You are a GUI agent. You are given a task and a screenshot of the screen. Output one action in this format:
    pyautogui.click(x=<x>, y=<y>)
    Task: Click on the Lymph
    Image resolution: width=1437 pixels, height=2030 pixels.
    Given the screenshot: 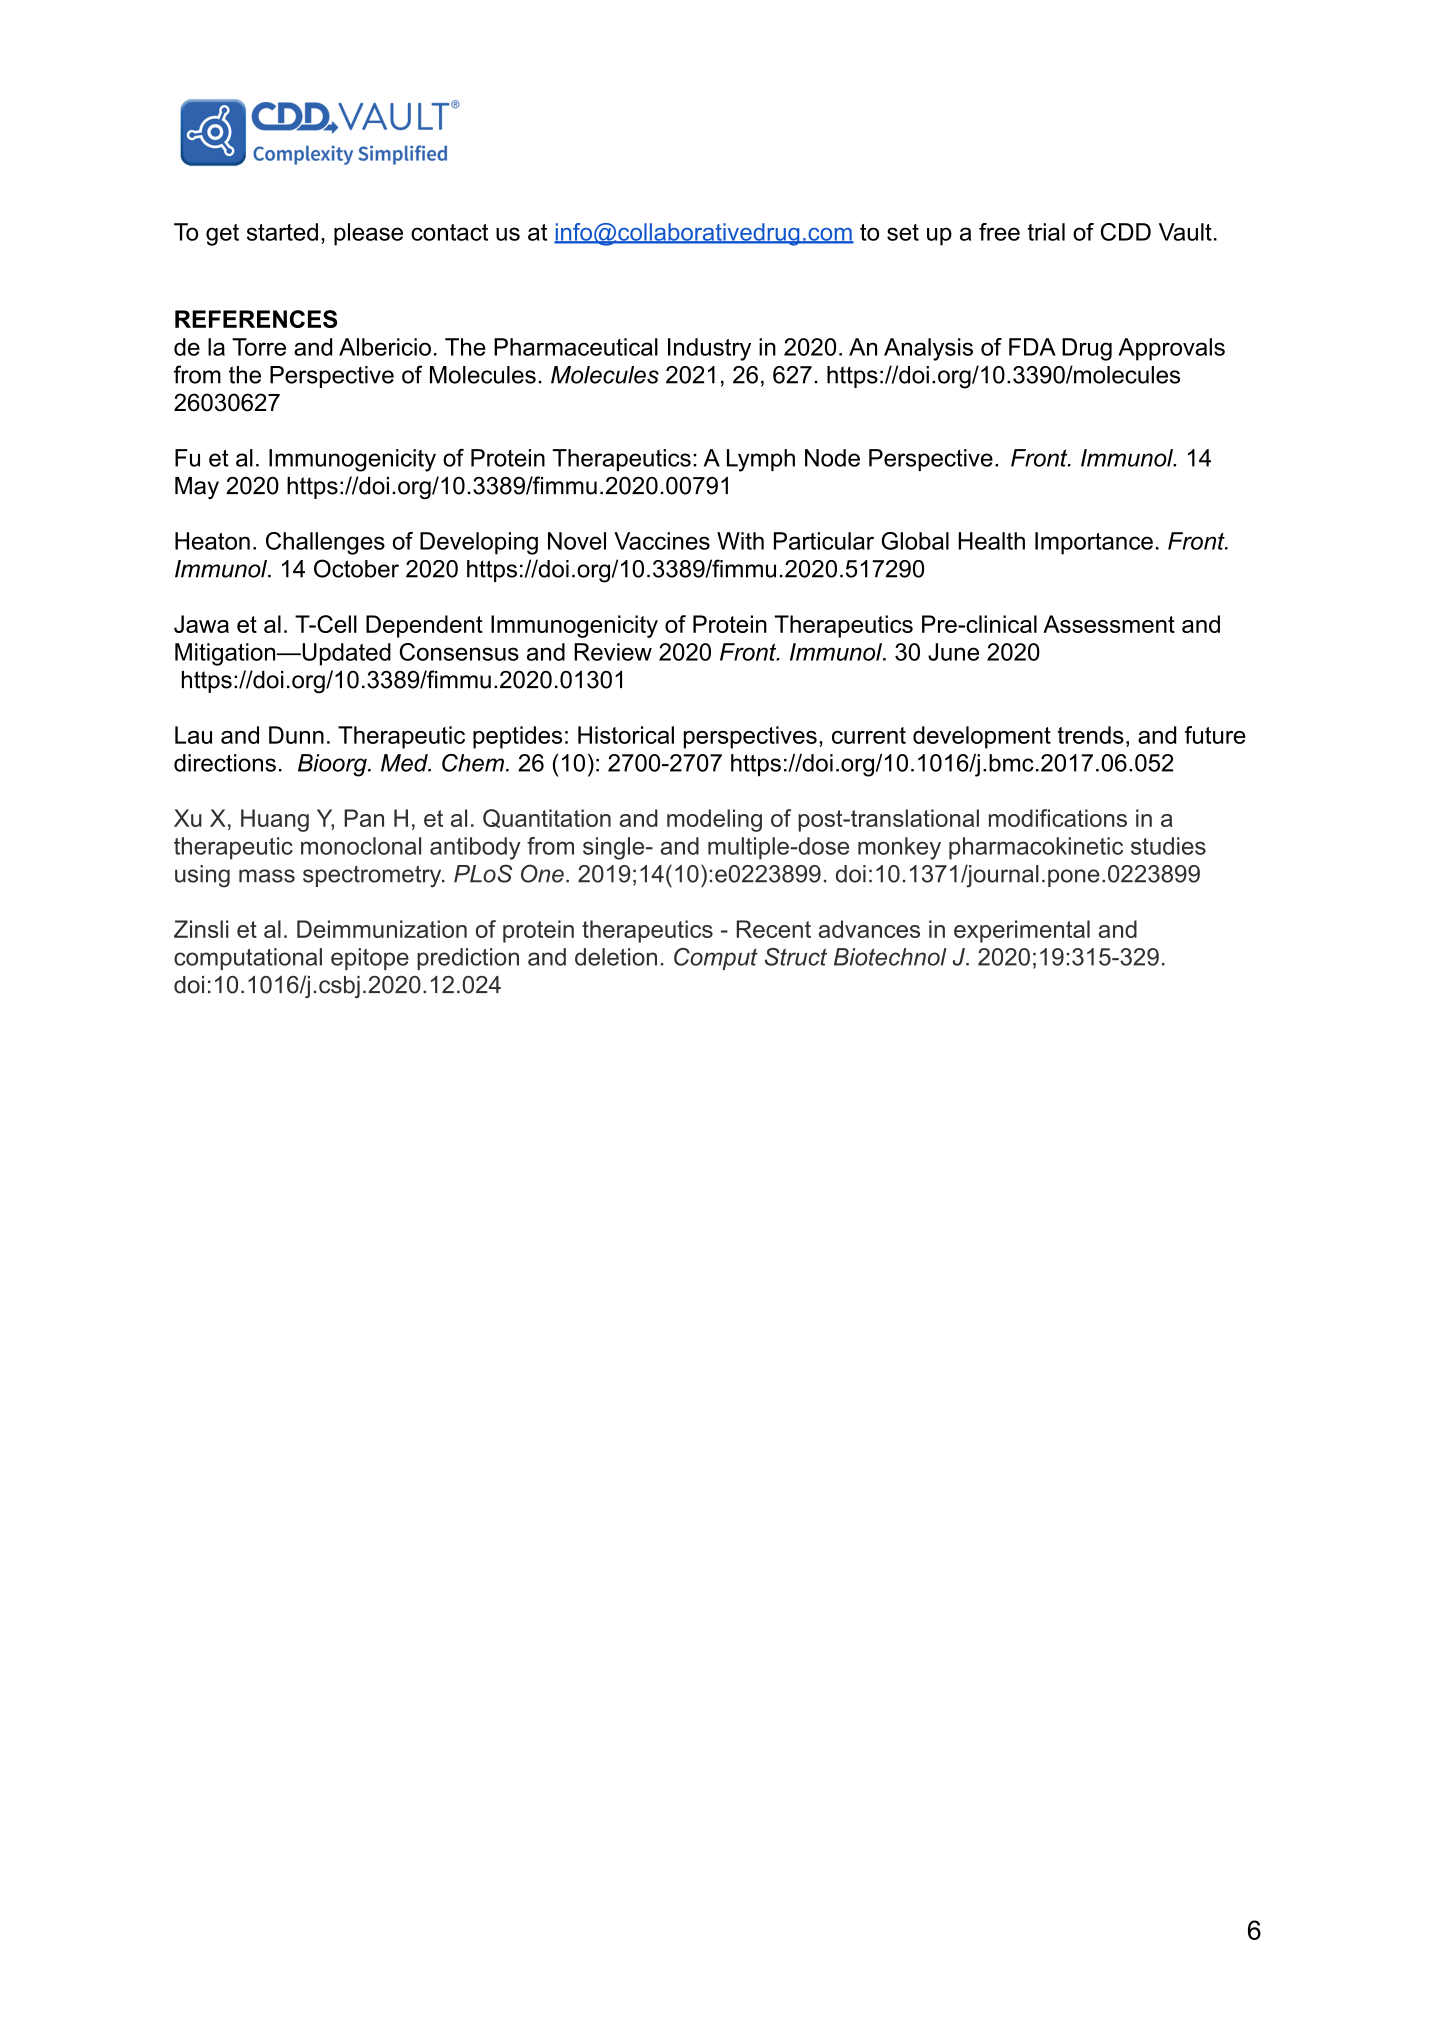 What is the action you would take?
    pyautogui.click(x=761, y=460)
